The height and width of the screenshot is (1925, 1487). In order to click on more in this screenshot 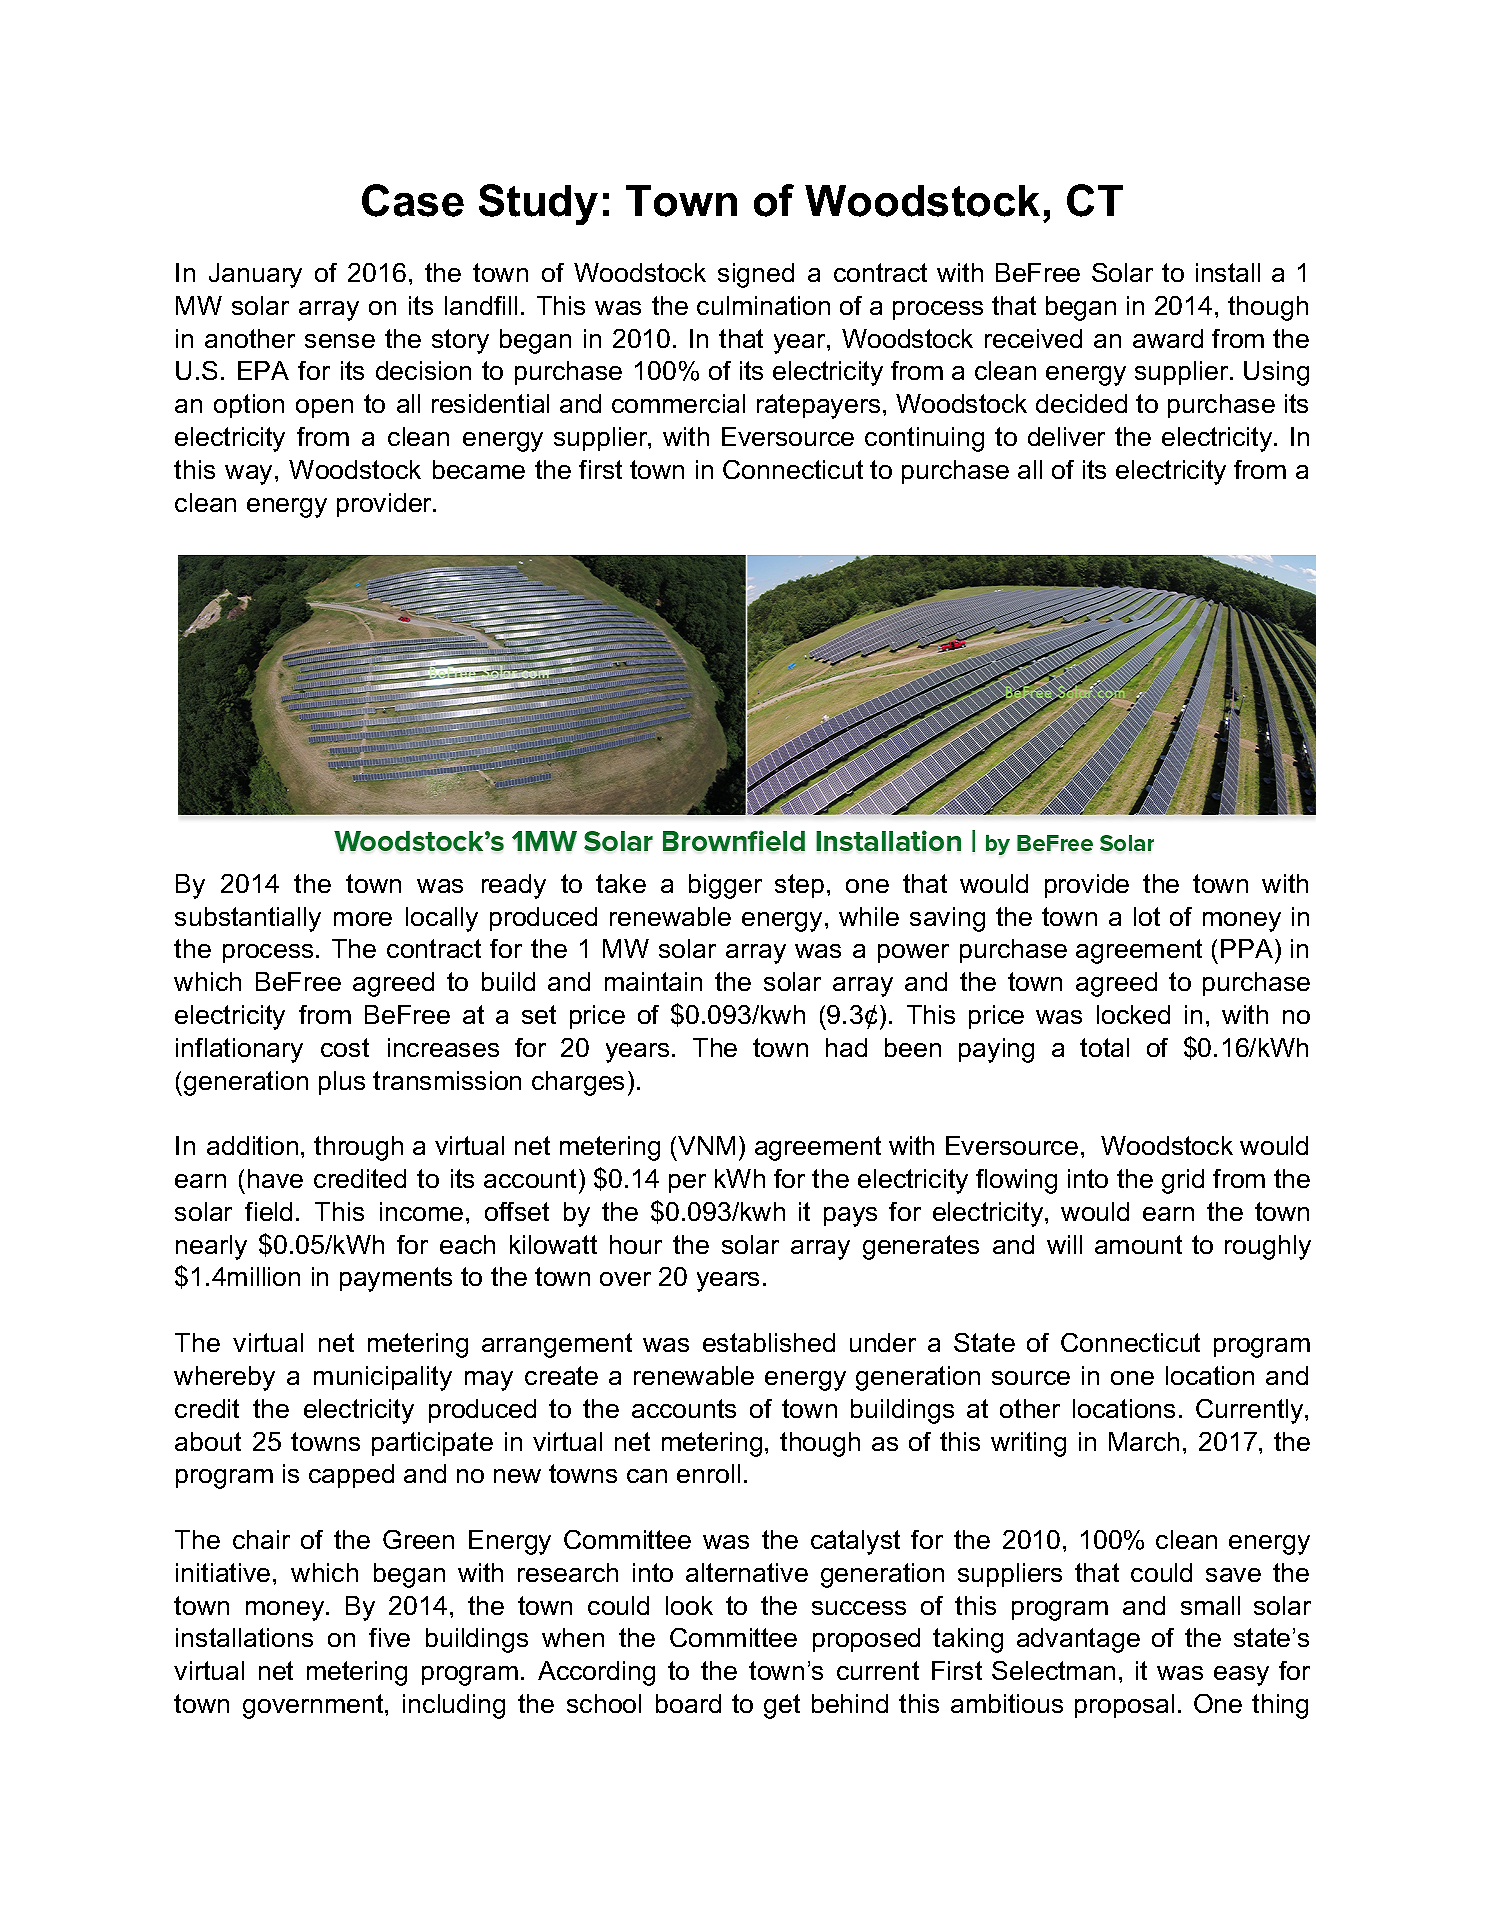, I will do `click(363, 919)`.
